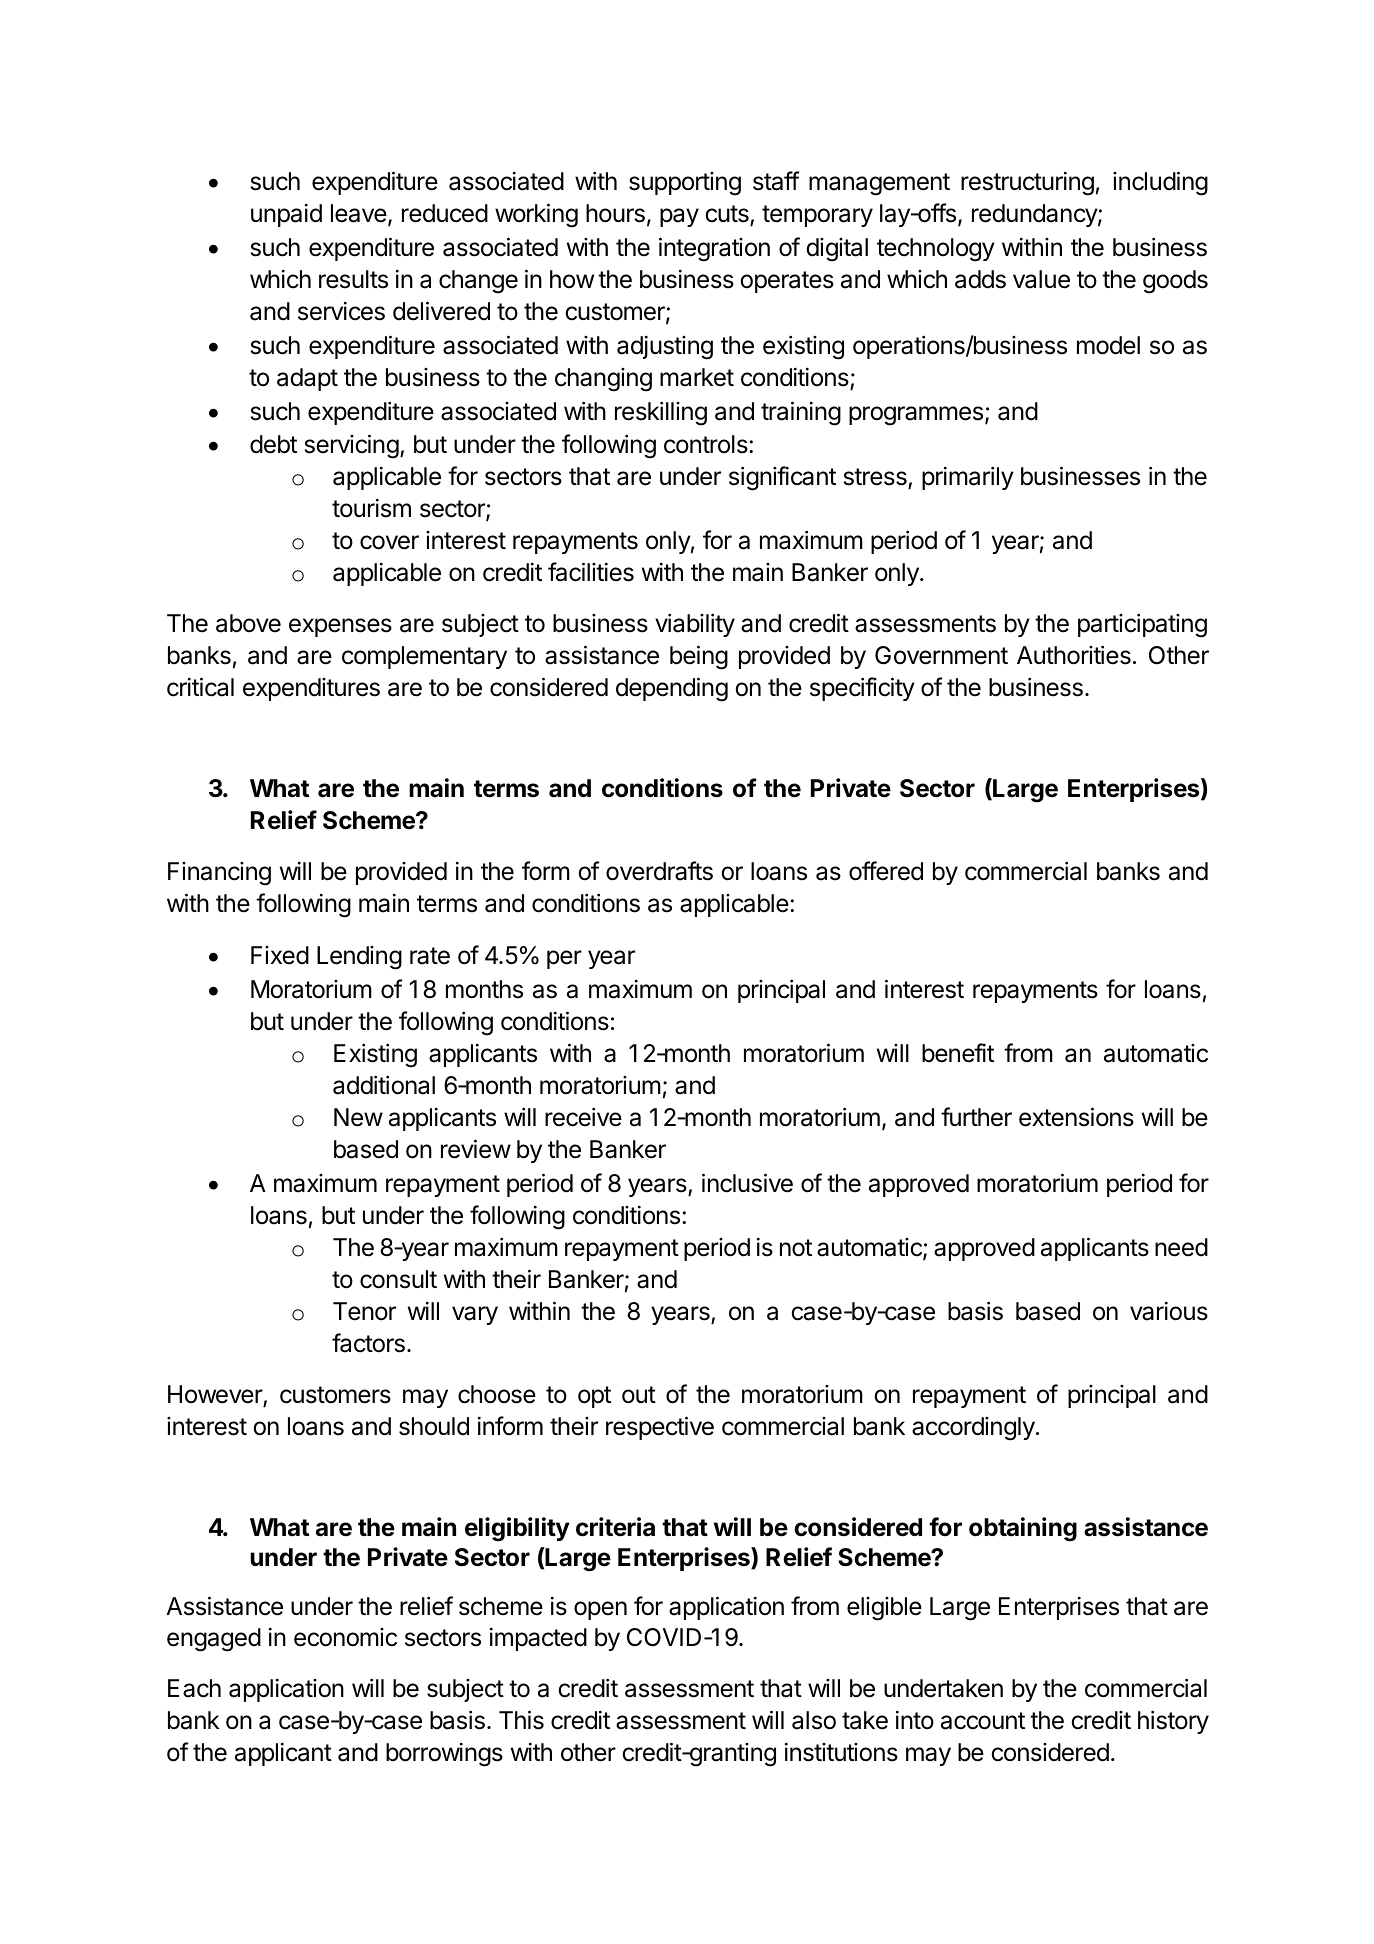  I want to click on benefit, so click(958, 1053).
